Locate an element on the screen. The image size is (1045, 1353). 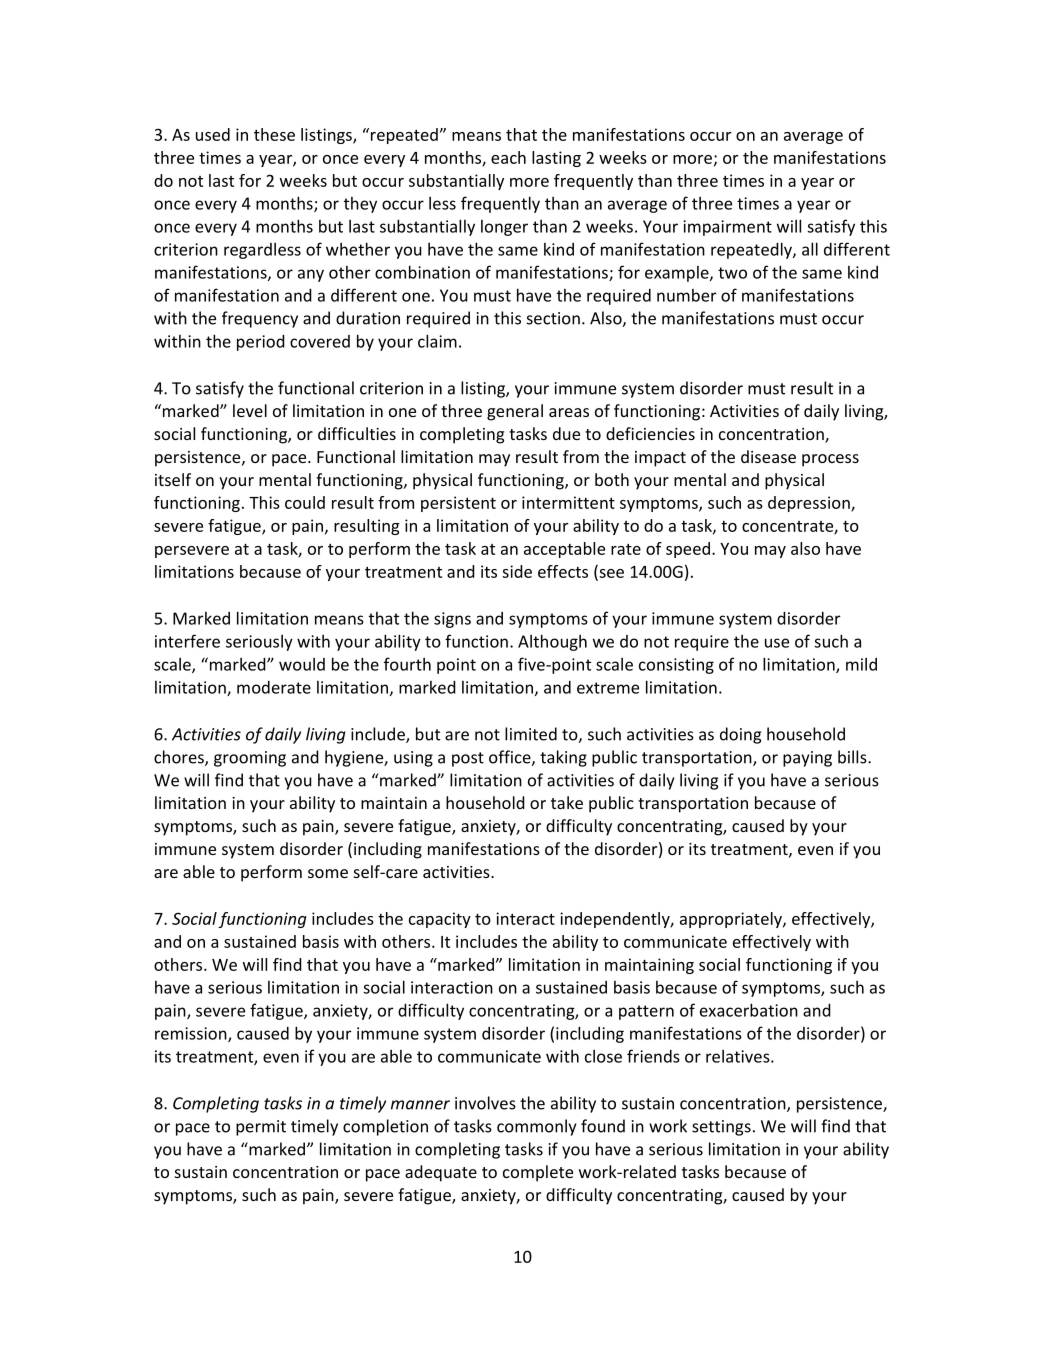
could is located at coordinates (305, 502).
